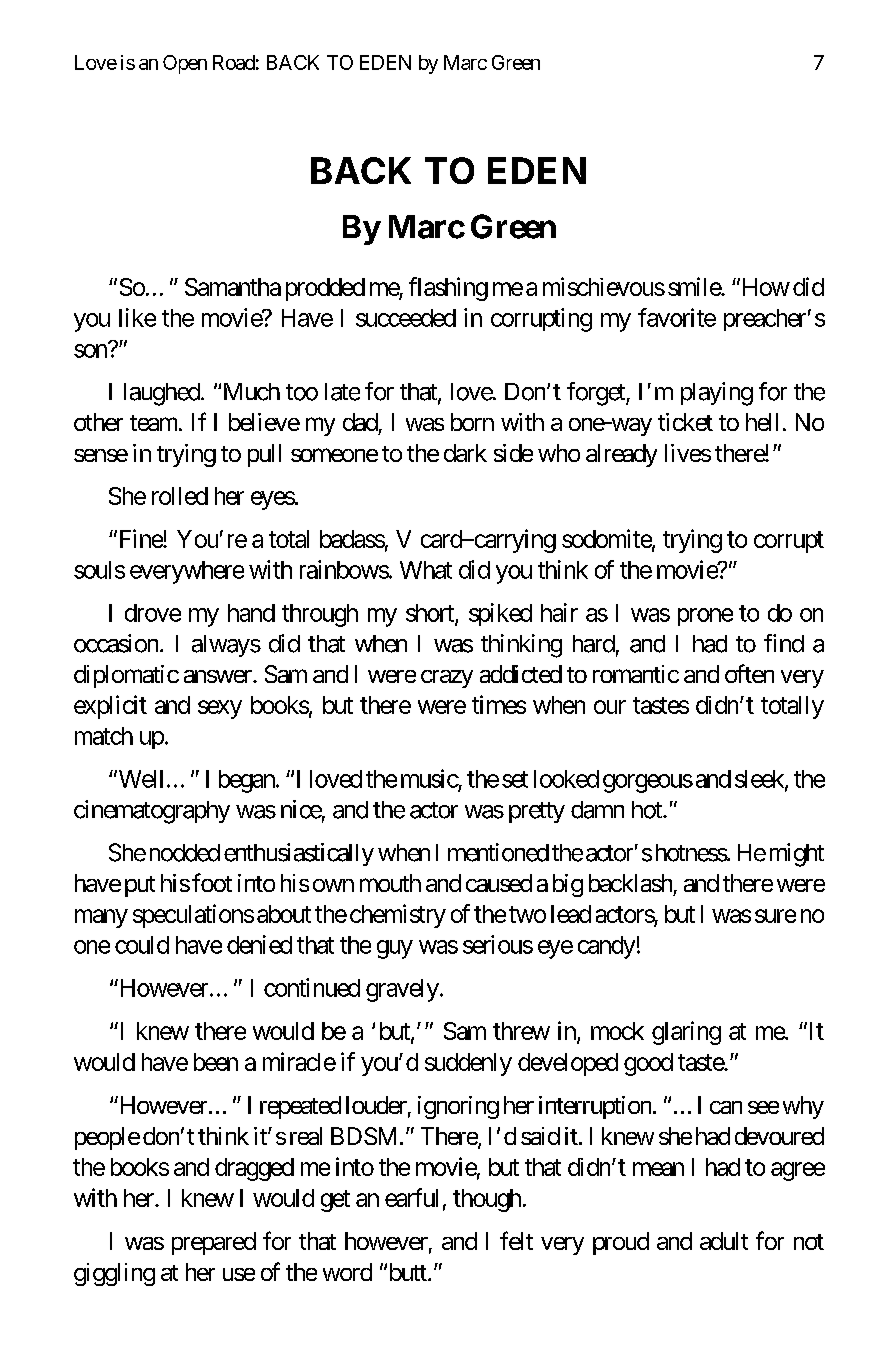 This document has height=1345, width=896. What do you see at coordinates (724, 1241) in the document?
I see `adult` at bounding box center [724, 1241].
